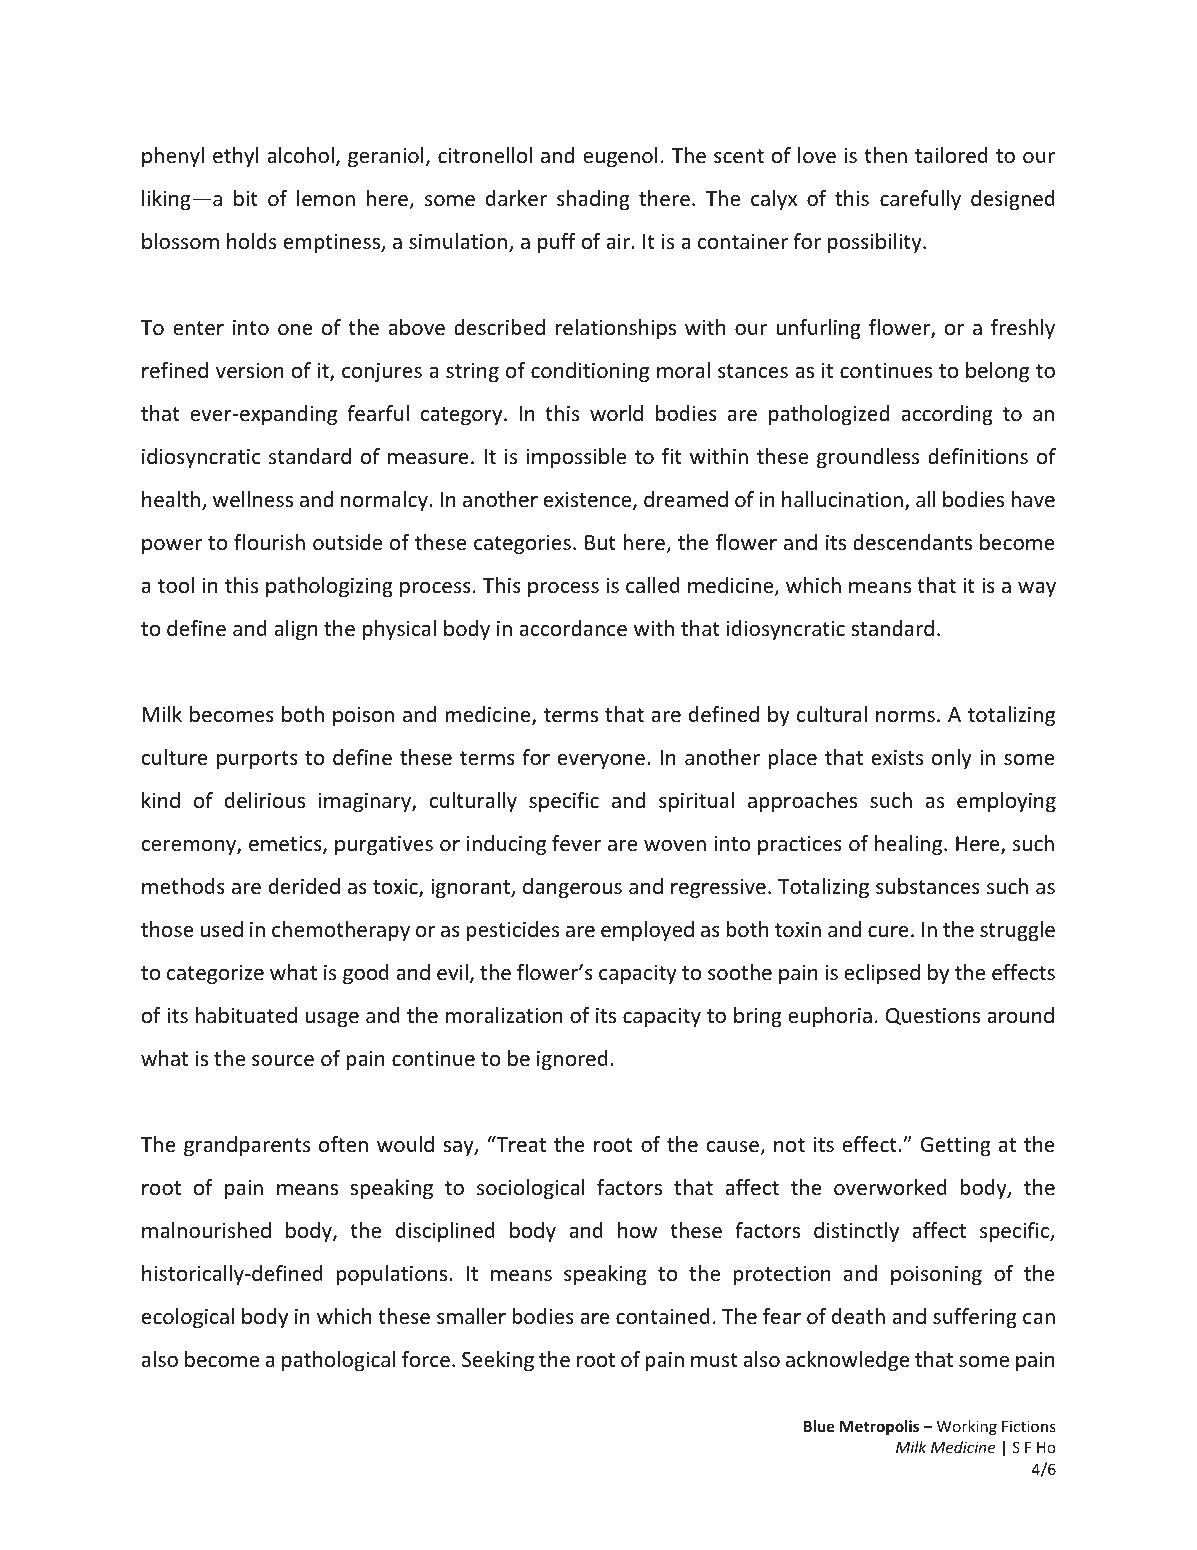 The image size is (1197, 1550). I want to click on descendants, so click(912, 542).
